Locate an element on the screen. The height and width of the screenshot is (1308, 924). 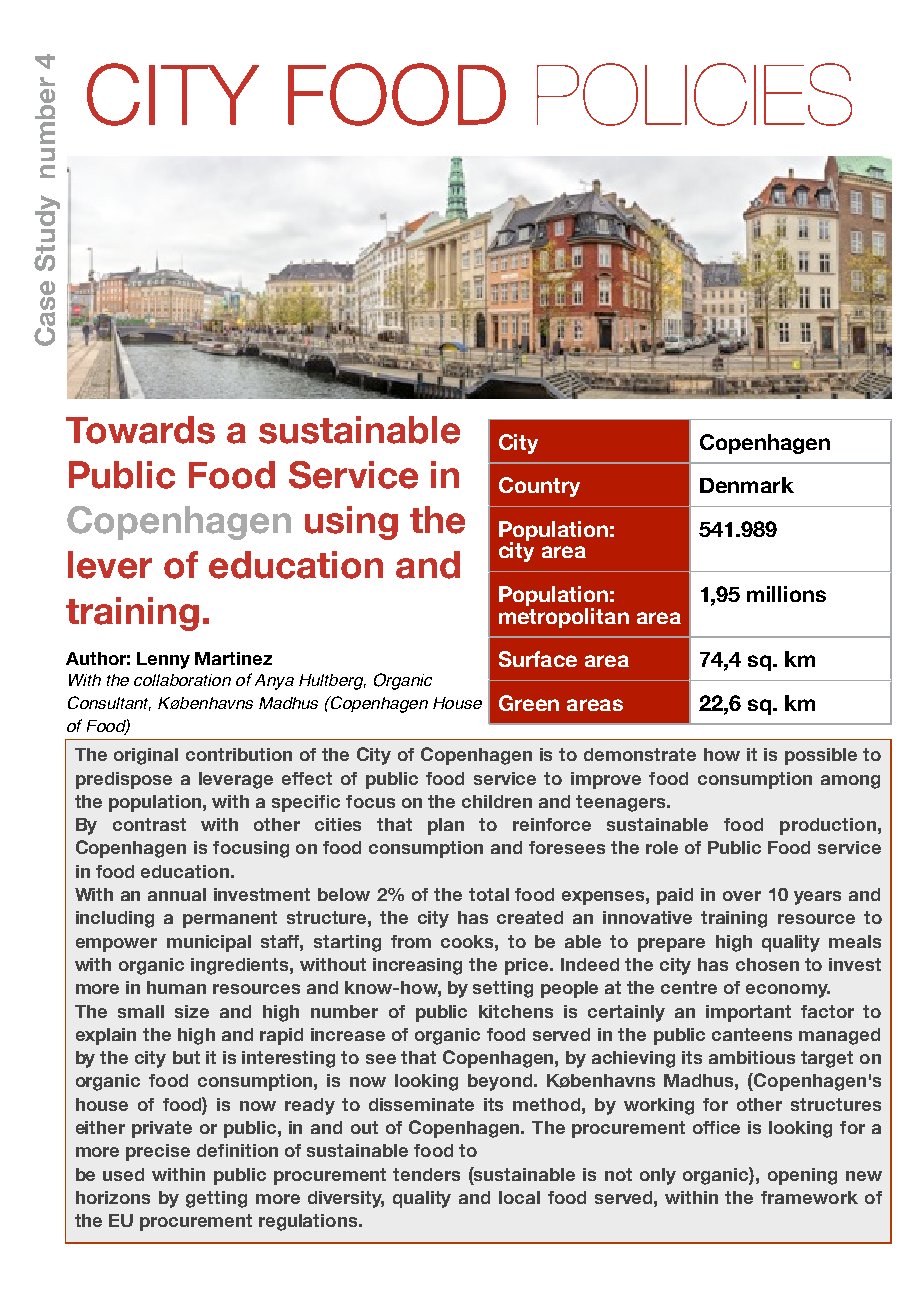
Lenny is located at coordinates (163, 660).
